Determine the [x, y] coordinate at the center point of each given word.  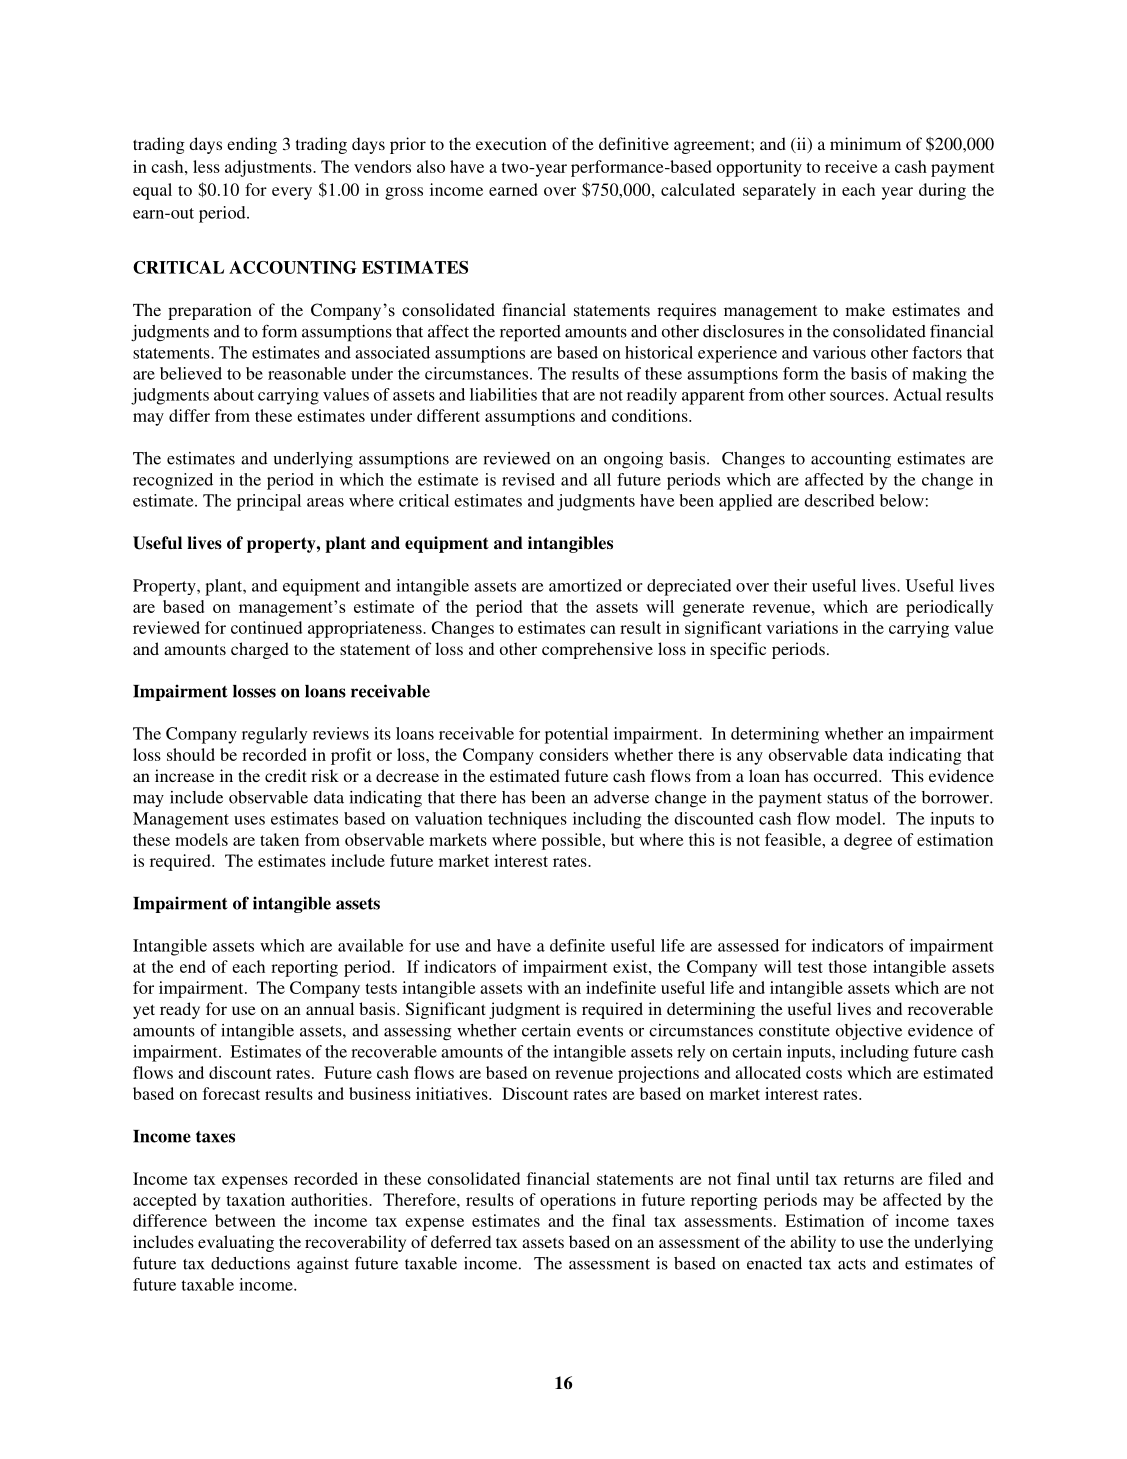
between [245, 1220]
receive [851, 166]
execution [511, 143]
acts [852, 1264]
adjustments [269, 168]
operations [578, 1201]
